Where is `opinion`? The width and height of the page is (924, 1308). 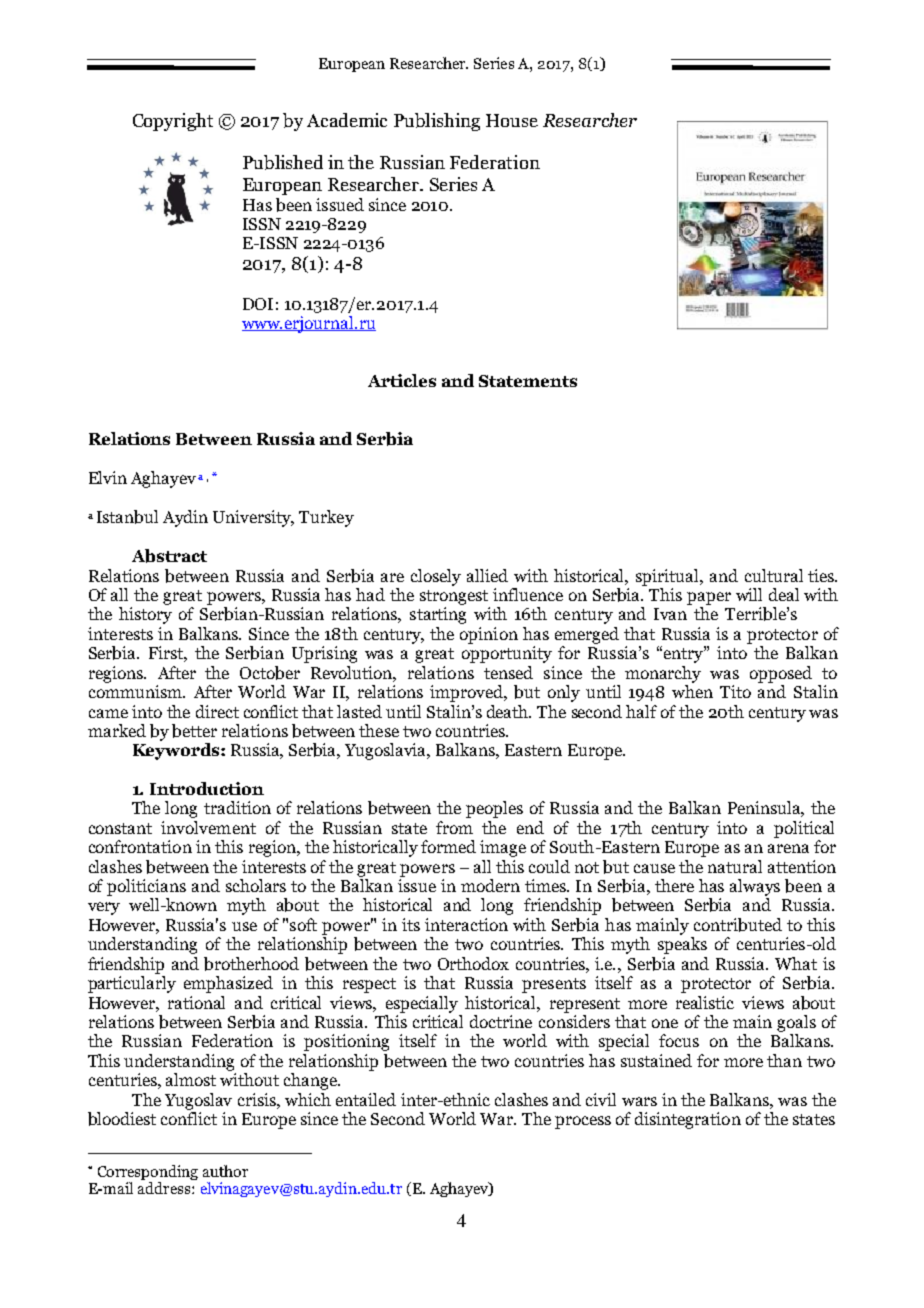 opinion is located at coordinates (489, 635).
